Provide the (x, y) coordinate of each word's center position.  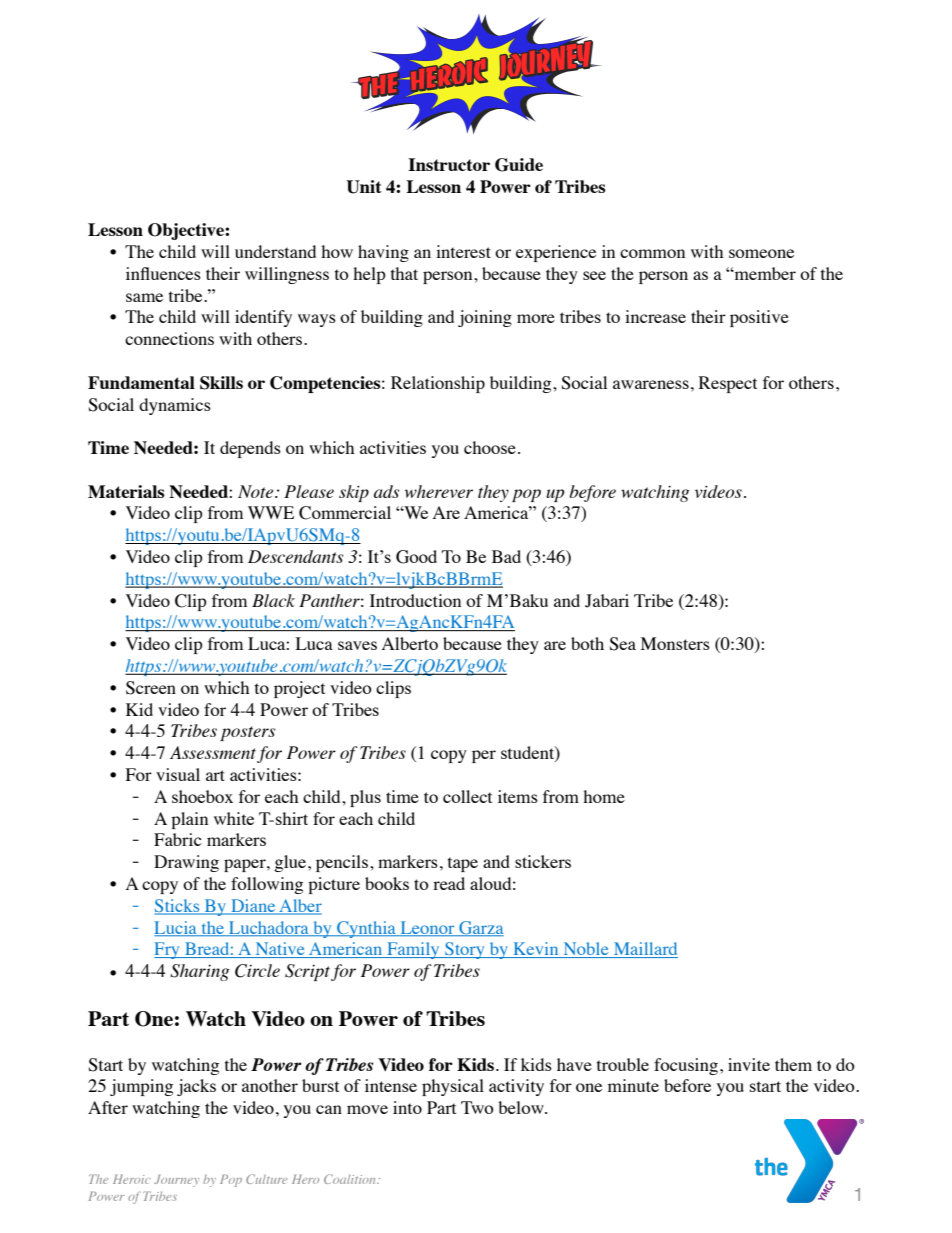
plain (189, 820)
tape (463, 864)
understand (275, 251)
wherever (439, 491)
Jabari (607, 601)
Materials (126, 491)
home (604, 796)
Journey (176, 1181)
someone (761, 253)
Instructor (449, 164)
